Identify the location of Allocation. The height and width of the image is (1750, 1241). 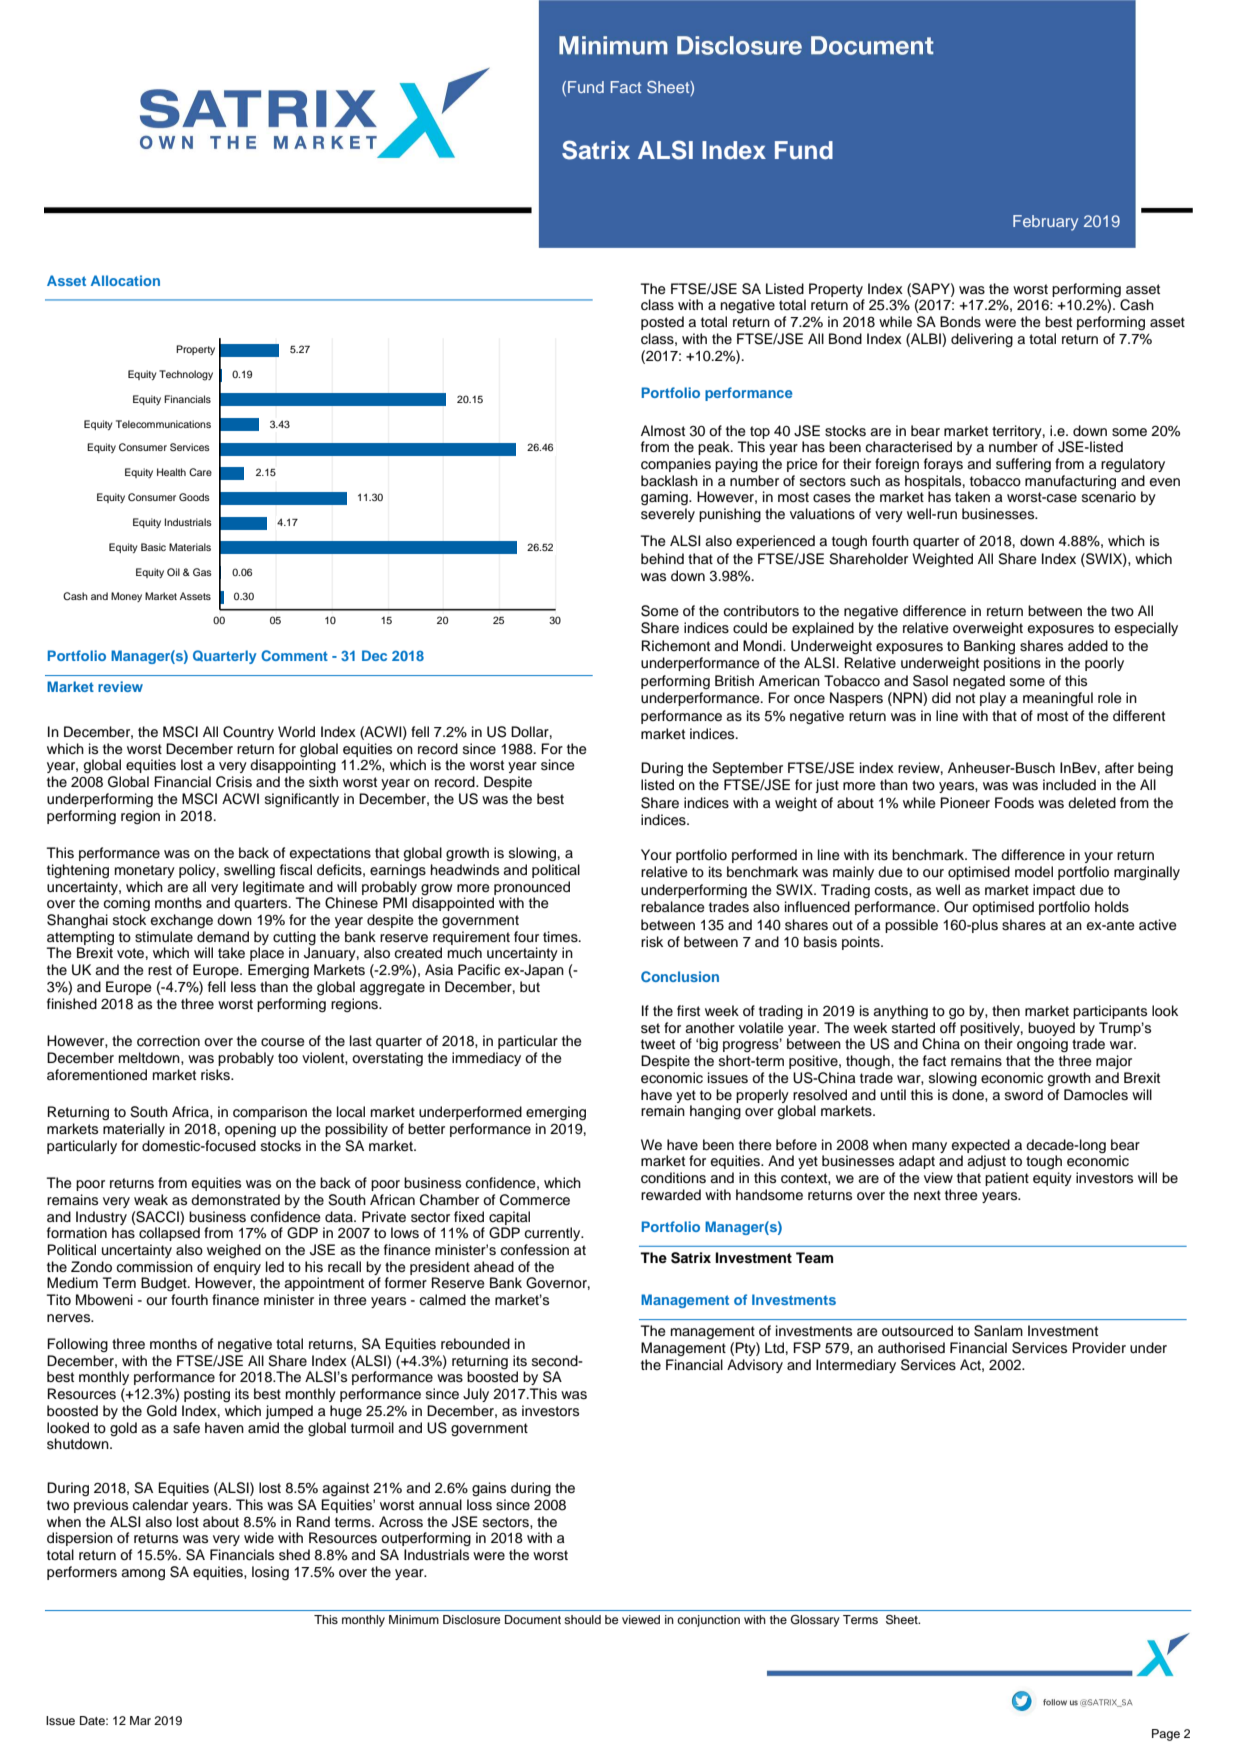
(125, 280).
